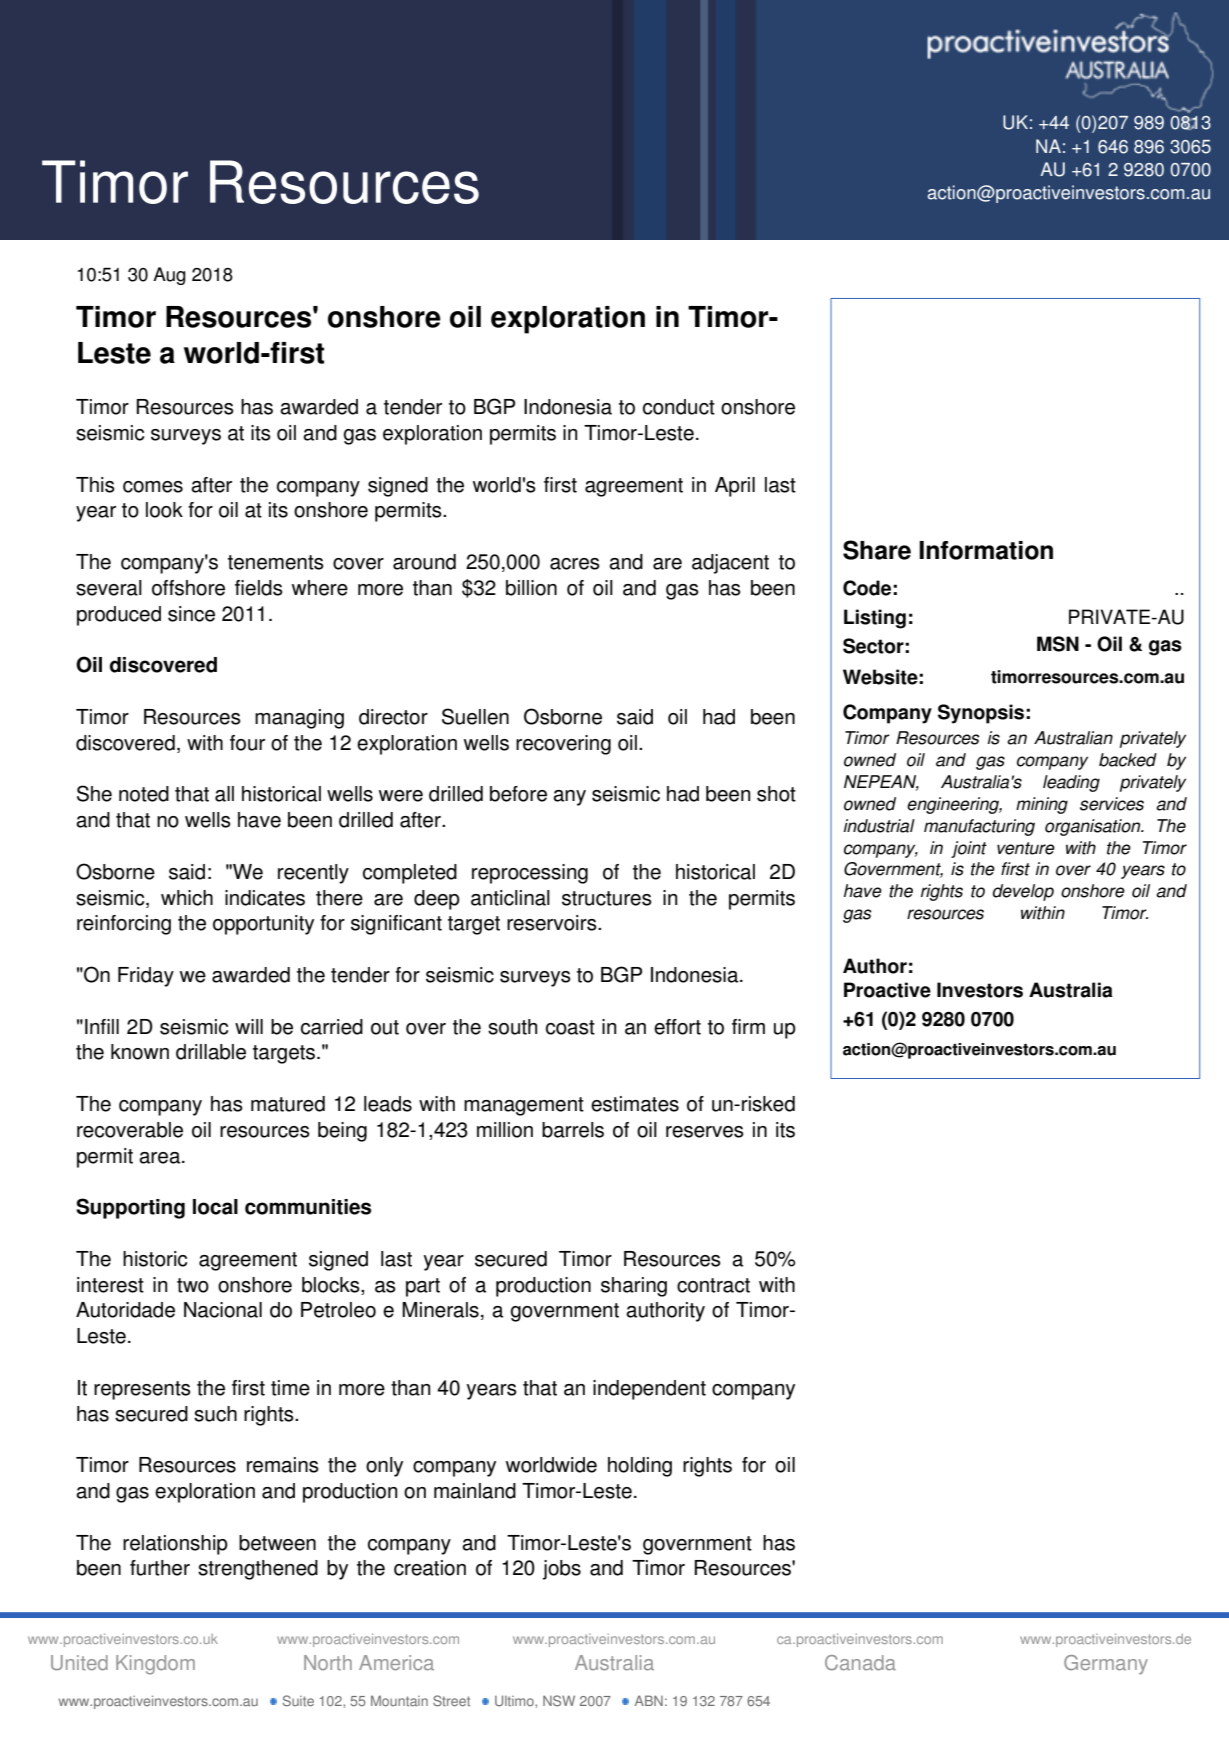 The height and width of the screenshot is (1738, 1229). I want to click on conduct, so click(679, 407).
